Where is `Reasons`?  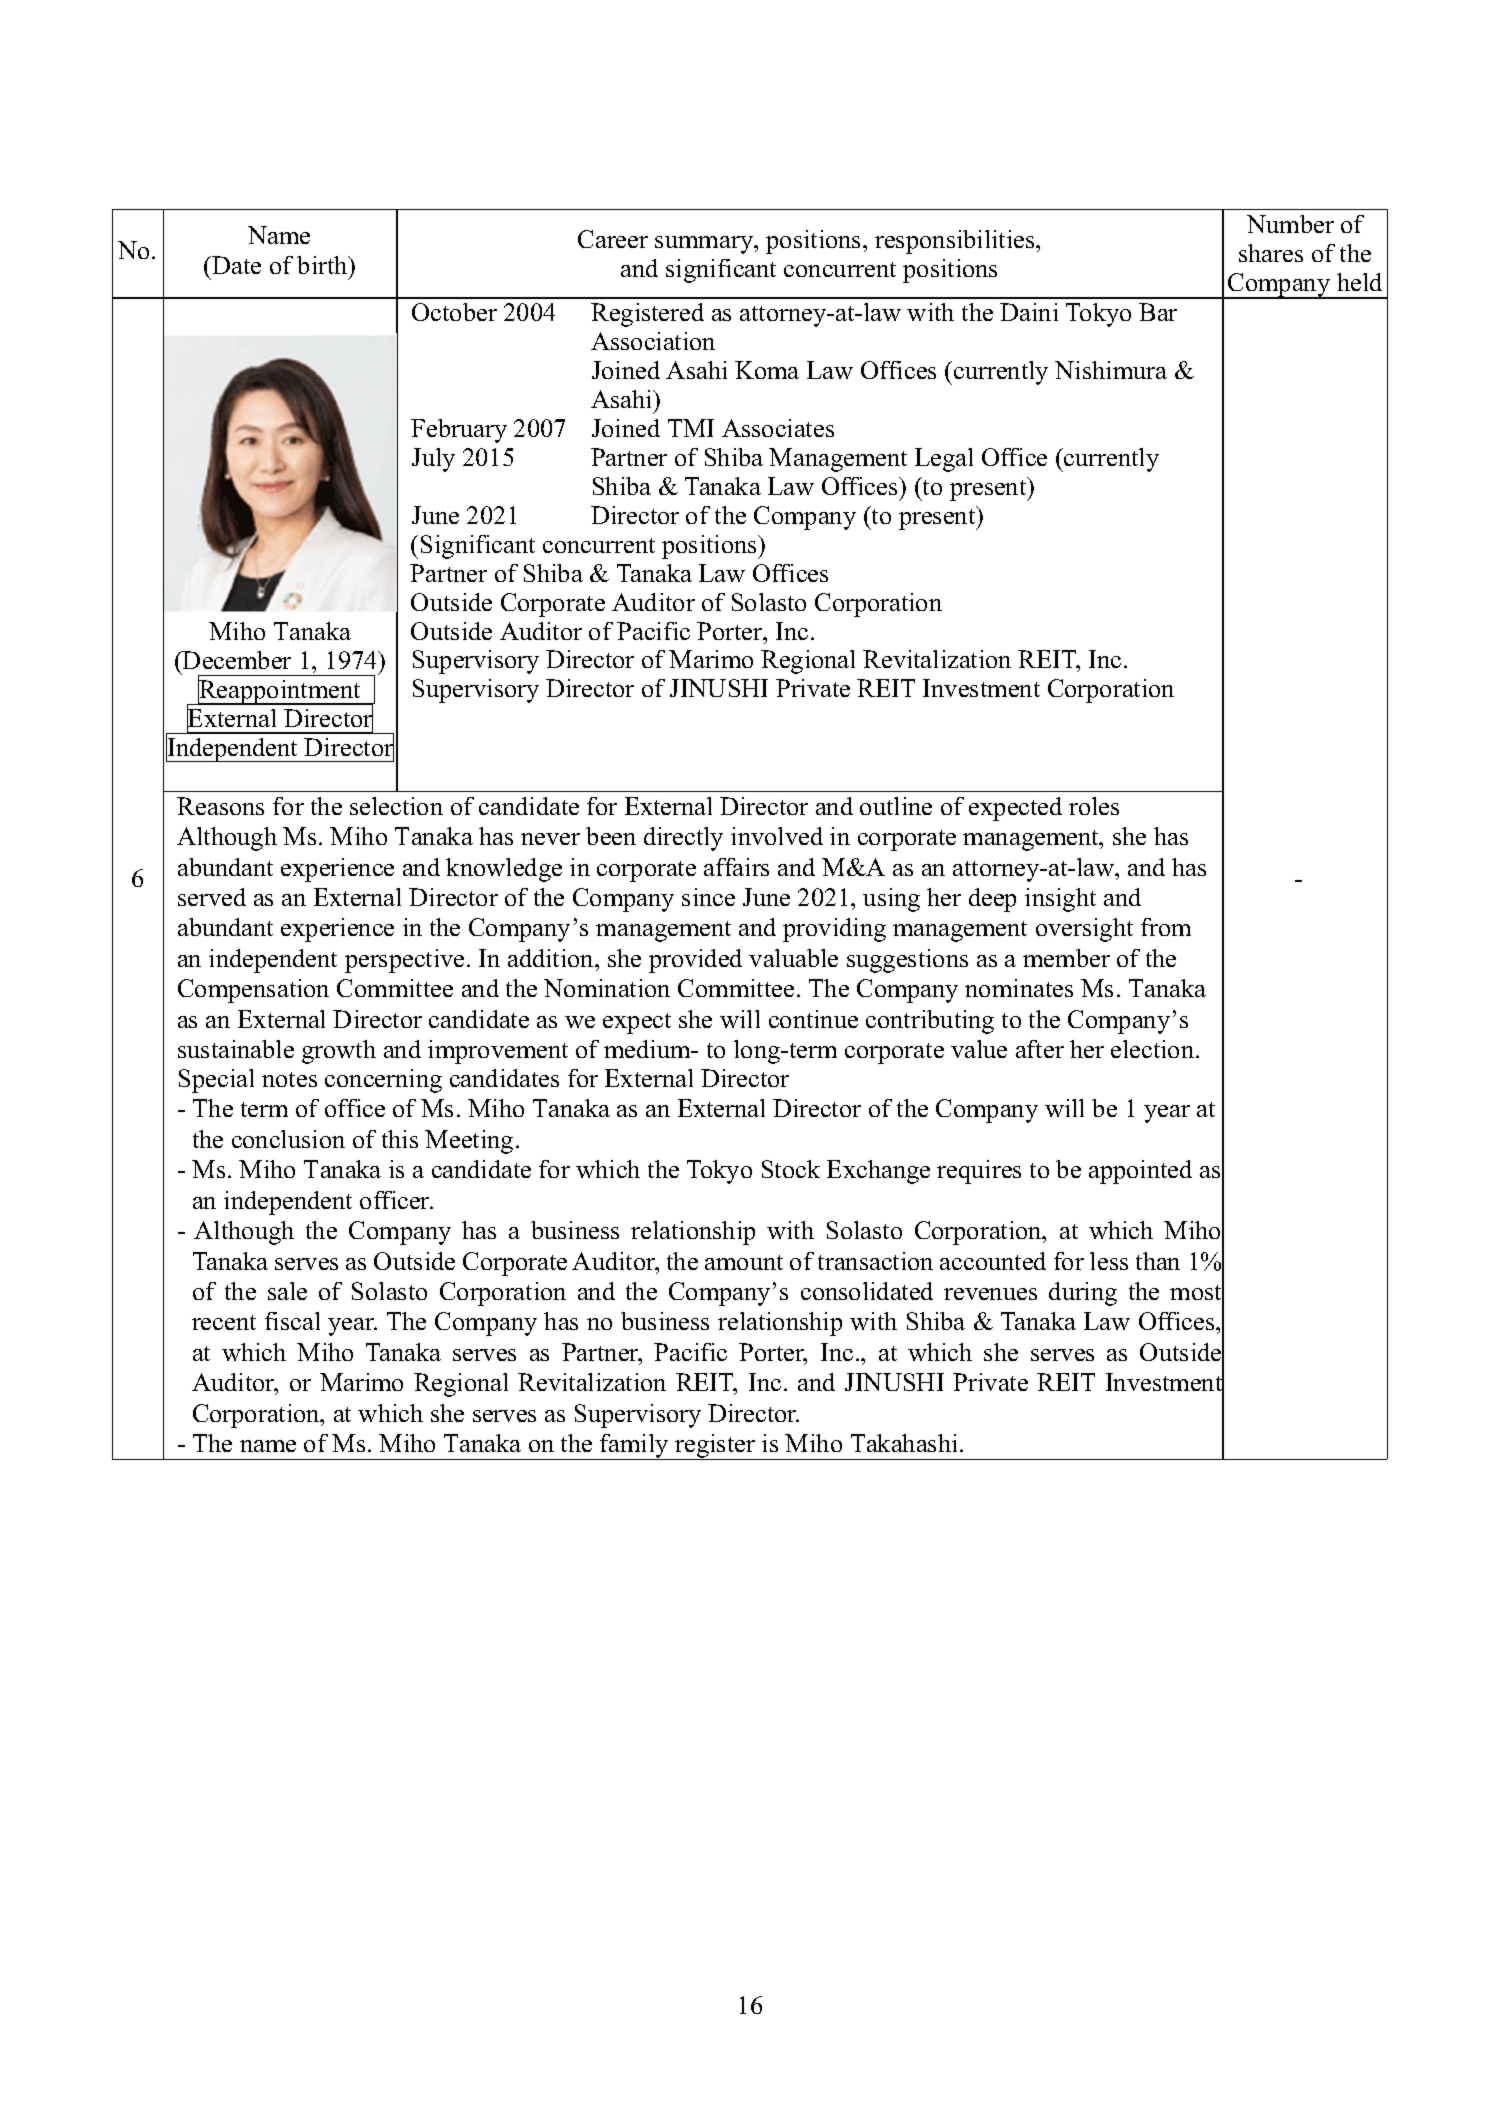
Reasons is located at coordinates (220, 806).
